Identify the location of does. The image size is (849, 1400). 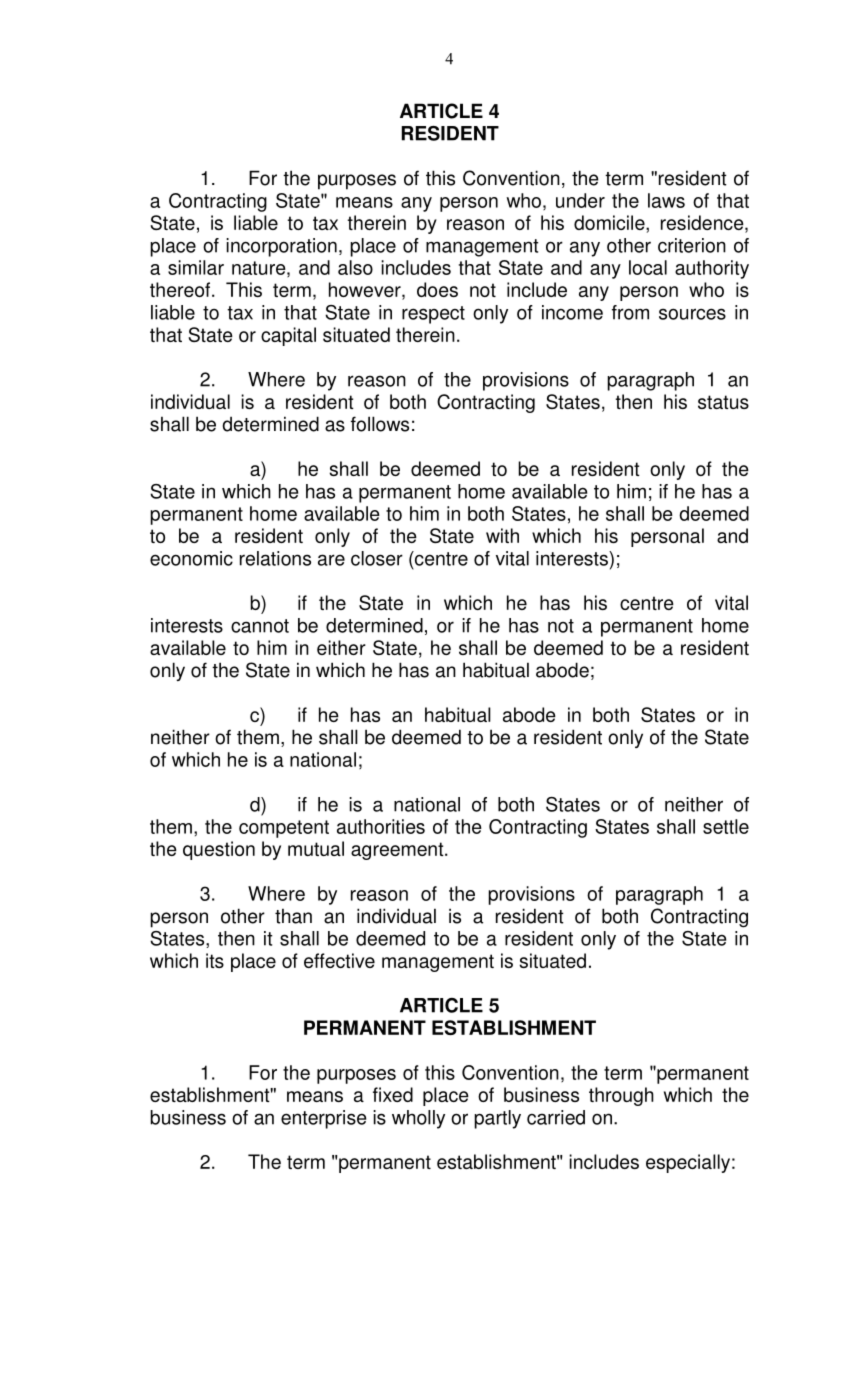
(437, 289).
